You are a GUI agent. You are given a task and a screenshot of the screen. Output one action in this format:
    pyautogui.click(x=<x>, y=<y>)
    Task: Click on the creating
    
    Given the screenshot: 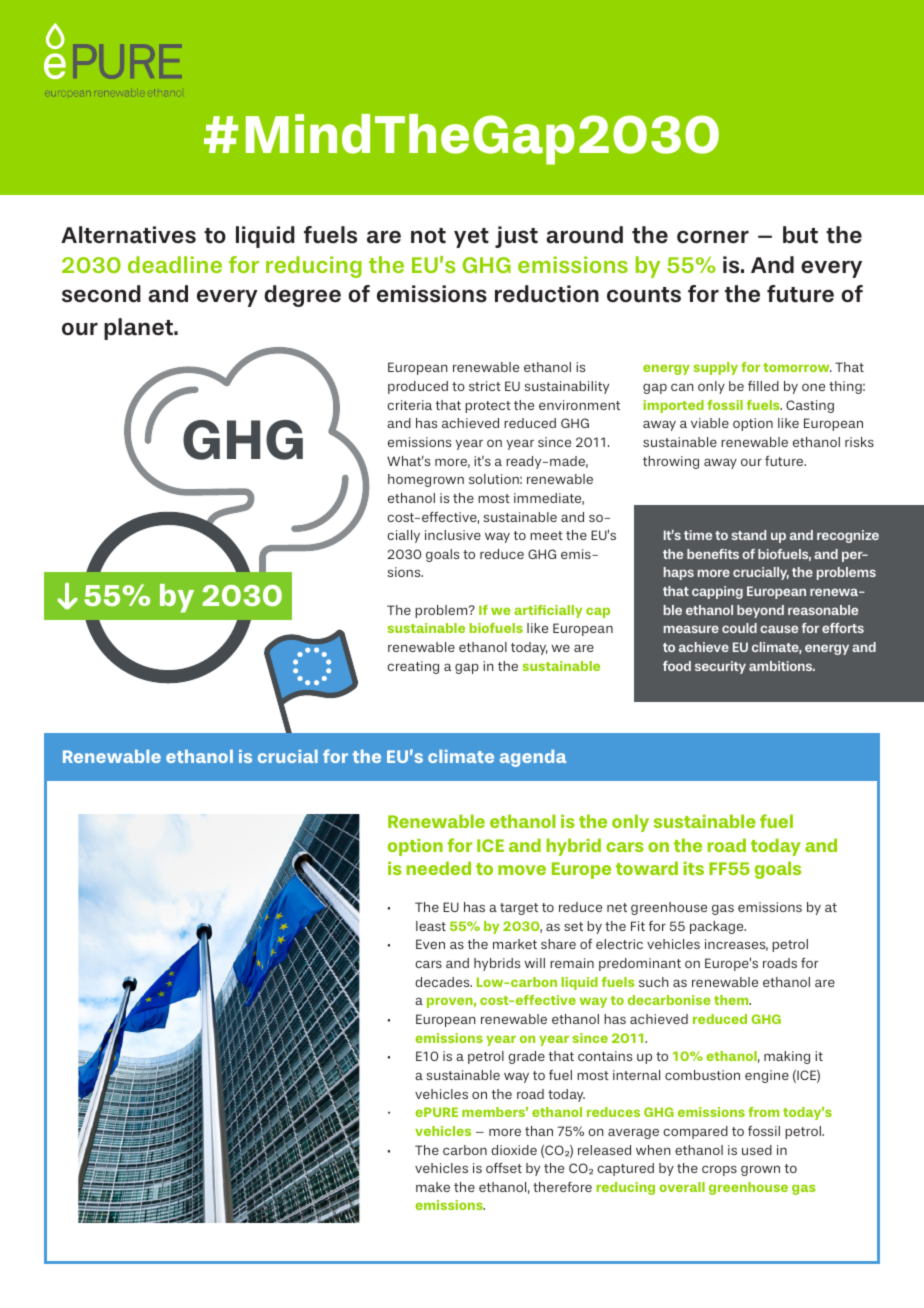 What is the action you would take?
    pyautogui.click(x=413, y=667)
